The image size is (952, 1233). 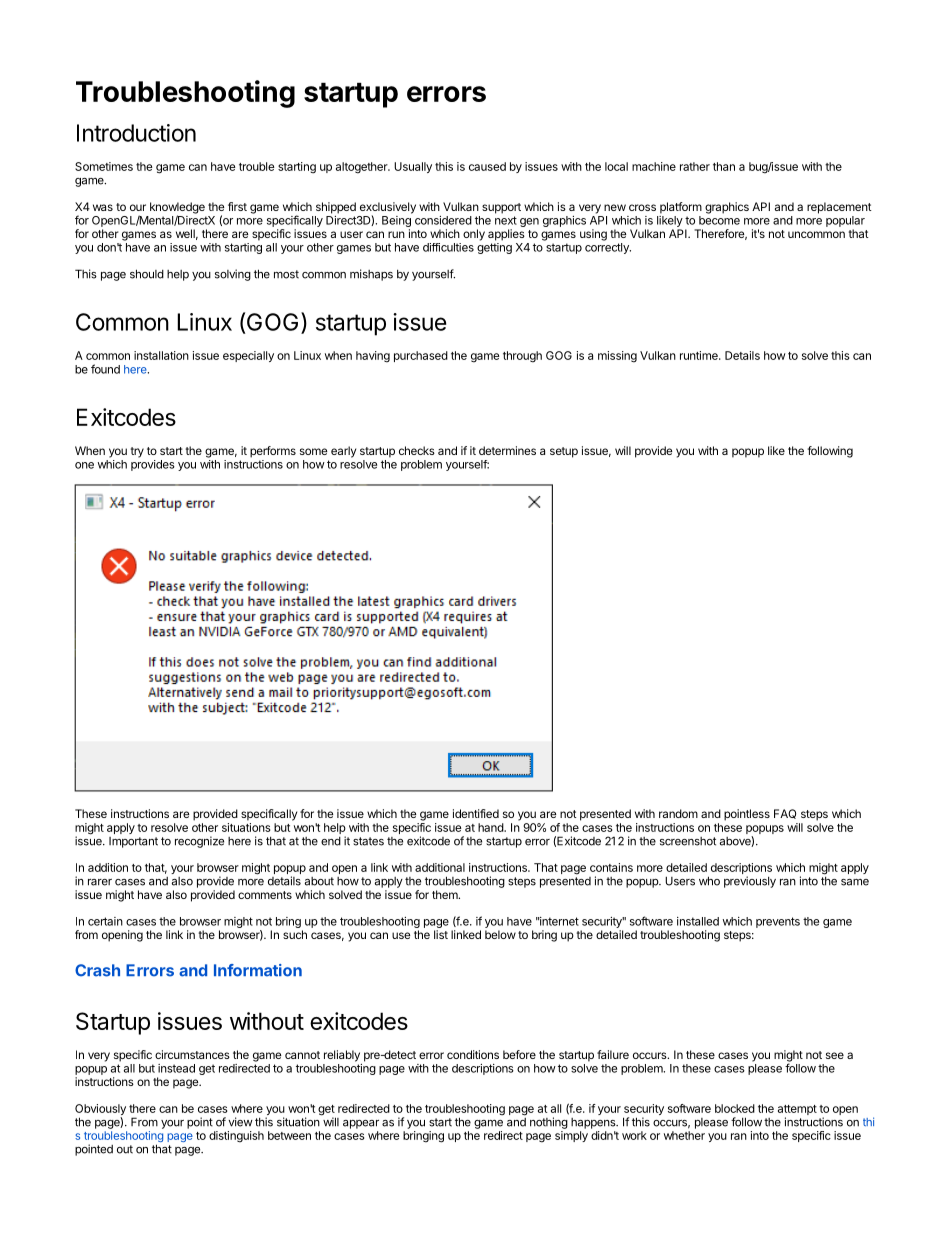 What do you see at coordinates (476, 813) in the image?
I see `identified` at bounding box center [476, 813].
